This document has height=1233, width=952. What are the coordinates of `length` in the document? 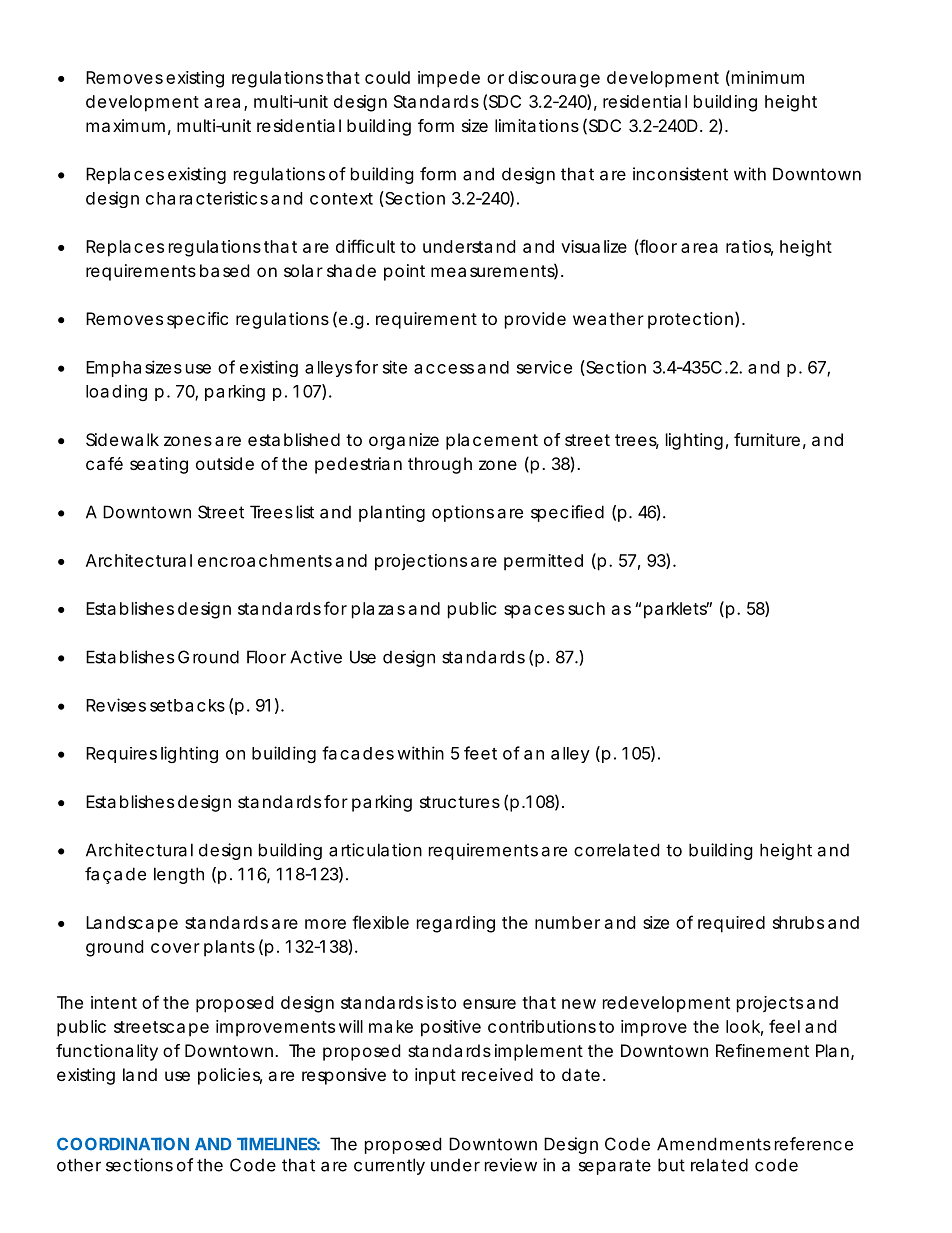 It's located at (179, 875).
